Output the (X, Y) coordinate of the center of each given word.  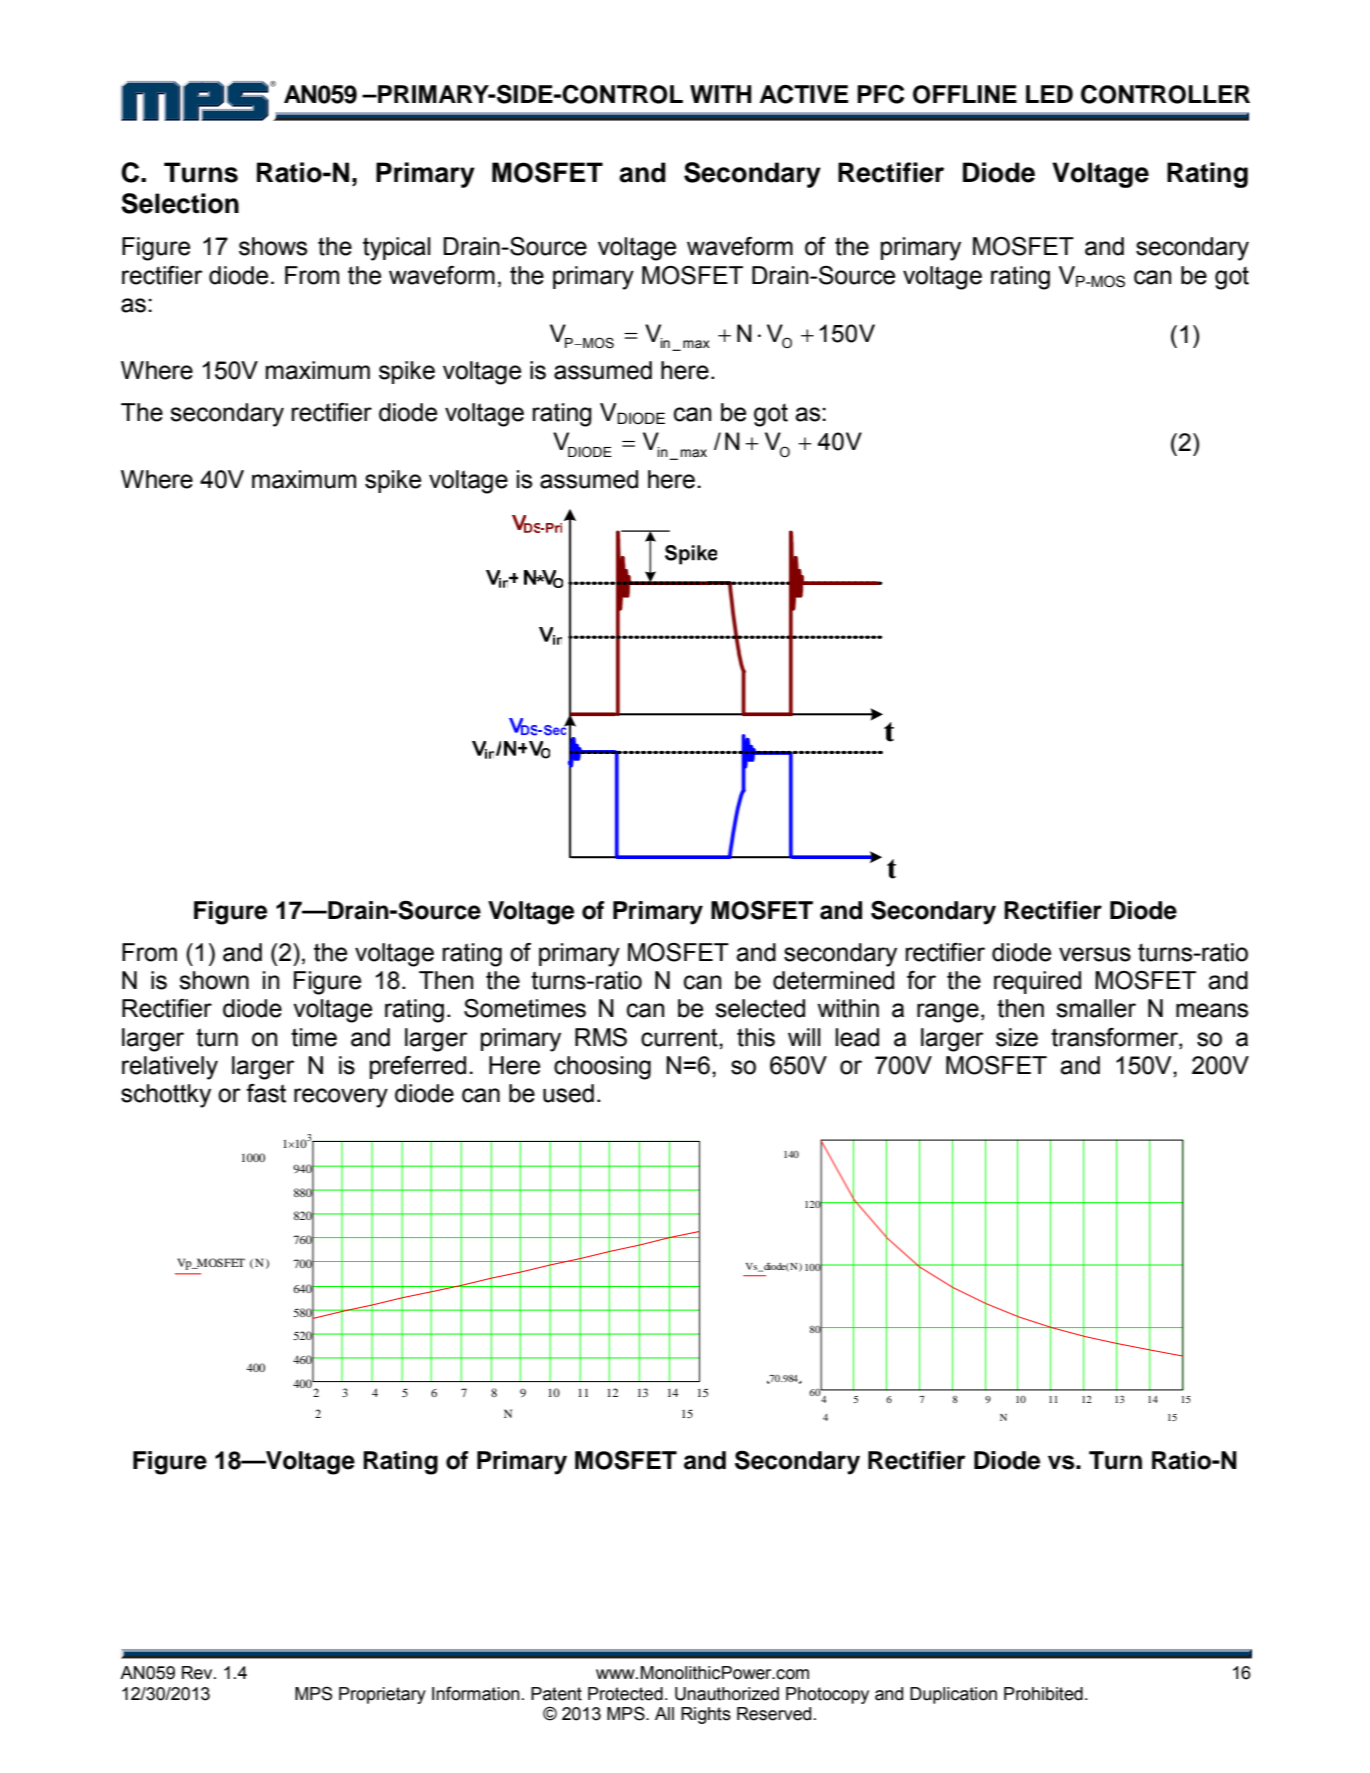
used (568, 1093)
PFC (880, 94)
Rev (198, 1673)
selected (760, 1008)
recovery (341, 1098)
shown (214, 980)
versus (1095, 954)
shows (273, 246)
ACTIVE (804, 94)
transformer (1115, 1037)
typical (397, 249)
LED (1049, 94)
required (1037, 982)
